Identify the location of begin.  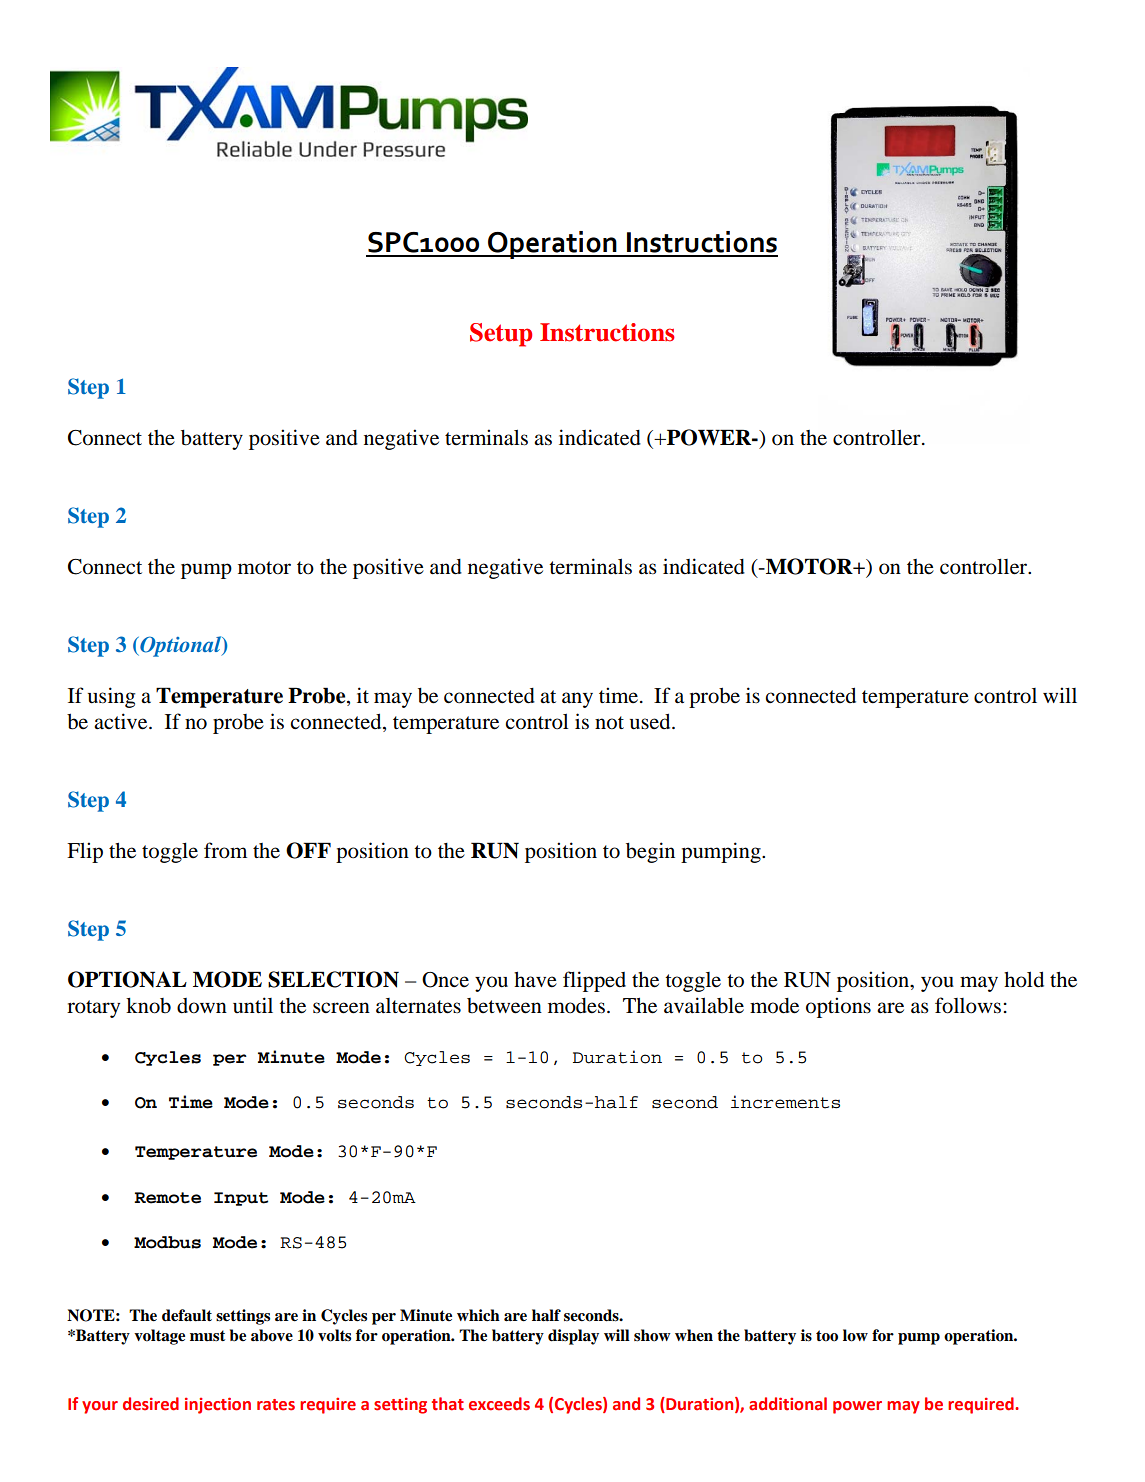
(650, 852).
